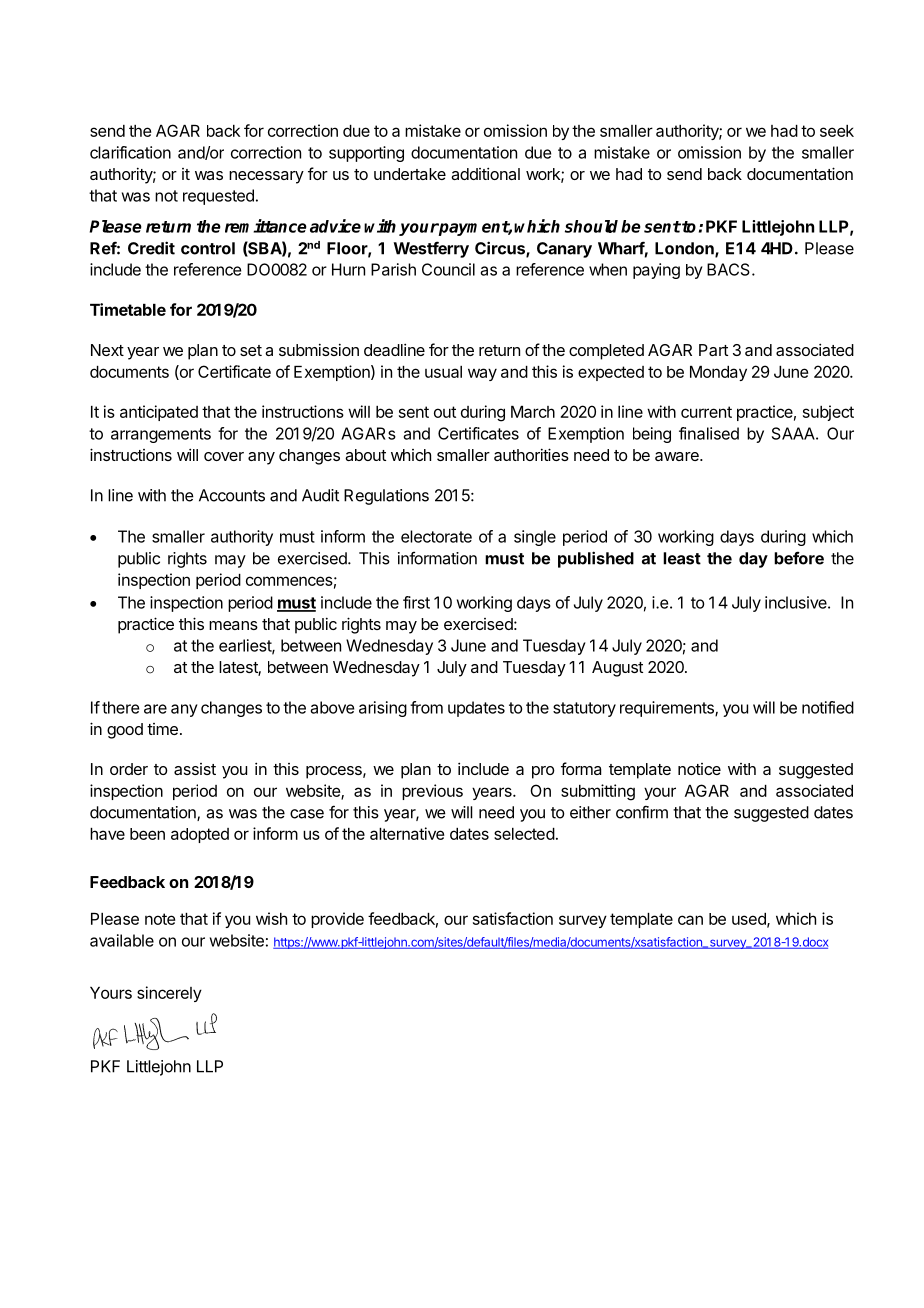  I want to click on before, so click(799, 558).
